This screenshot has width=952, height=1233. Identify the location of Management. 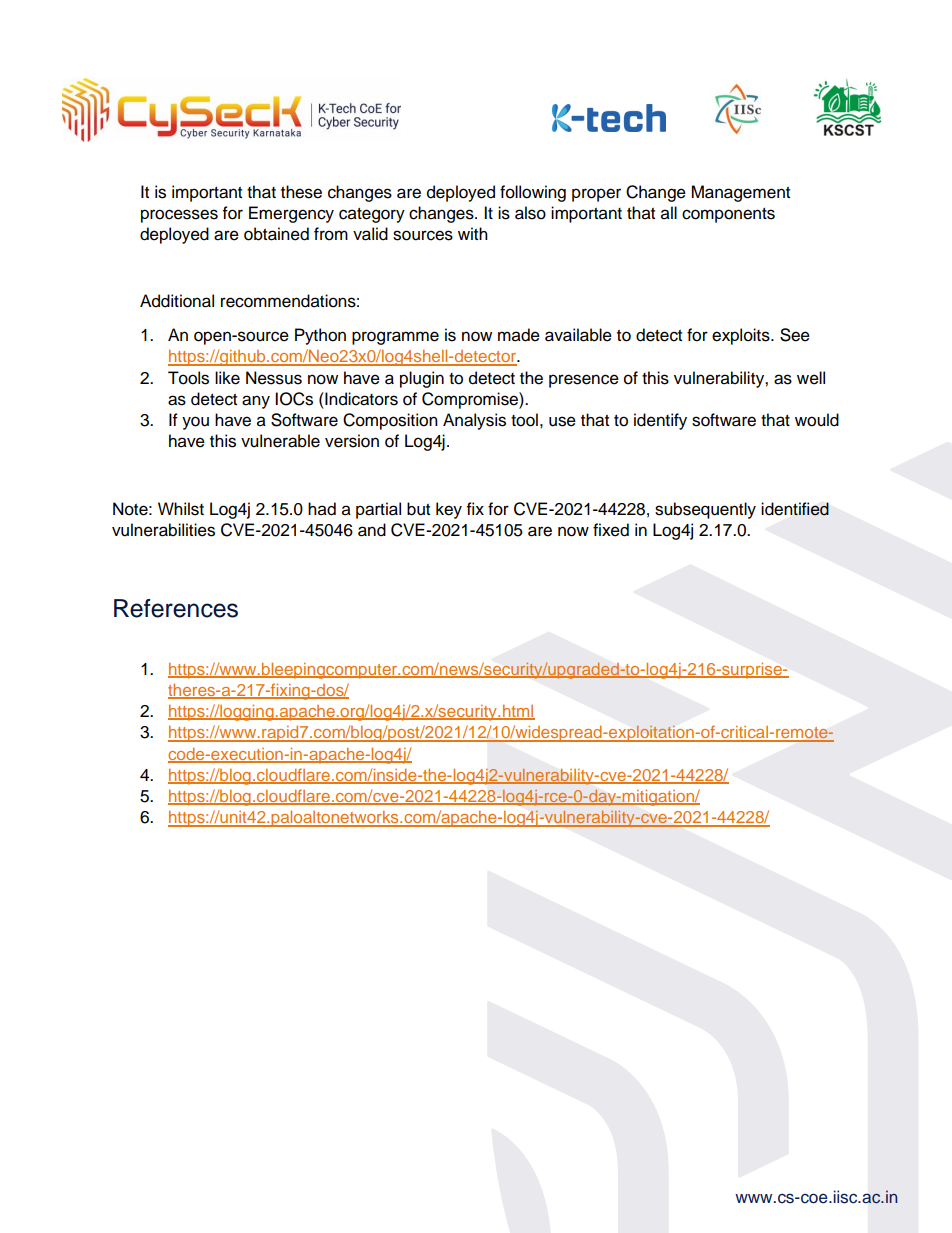
(740, 193).
